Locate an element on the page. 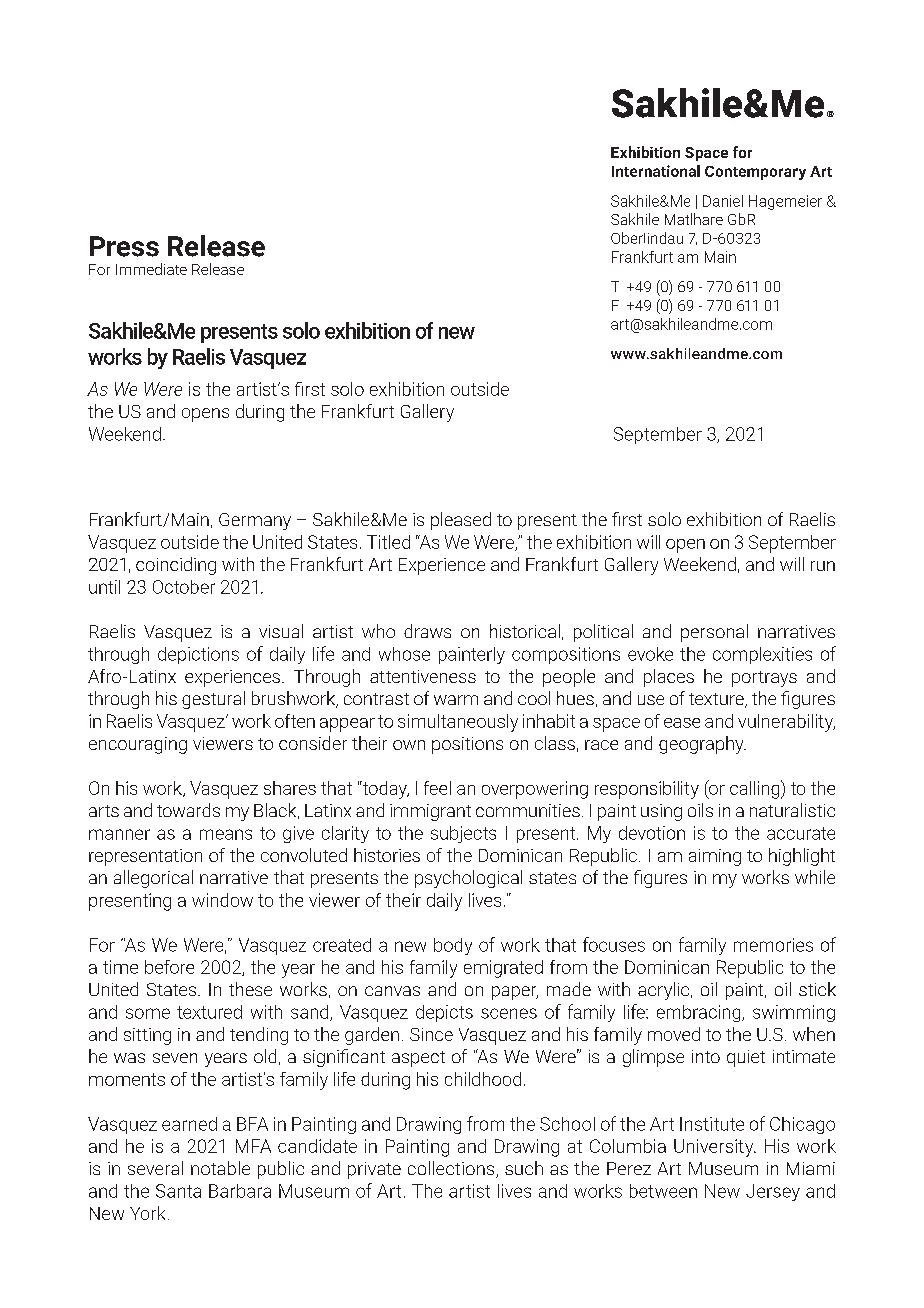 The image size is (924, 1308). International is located at coordinates (656, 171).
